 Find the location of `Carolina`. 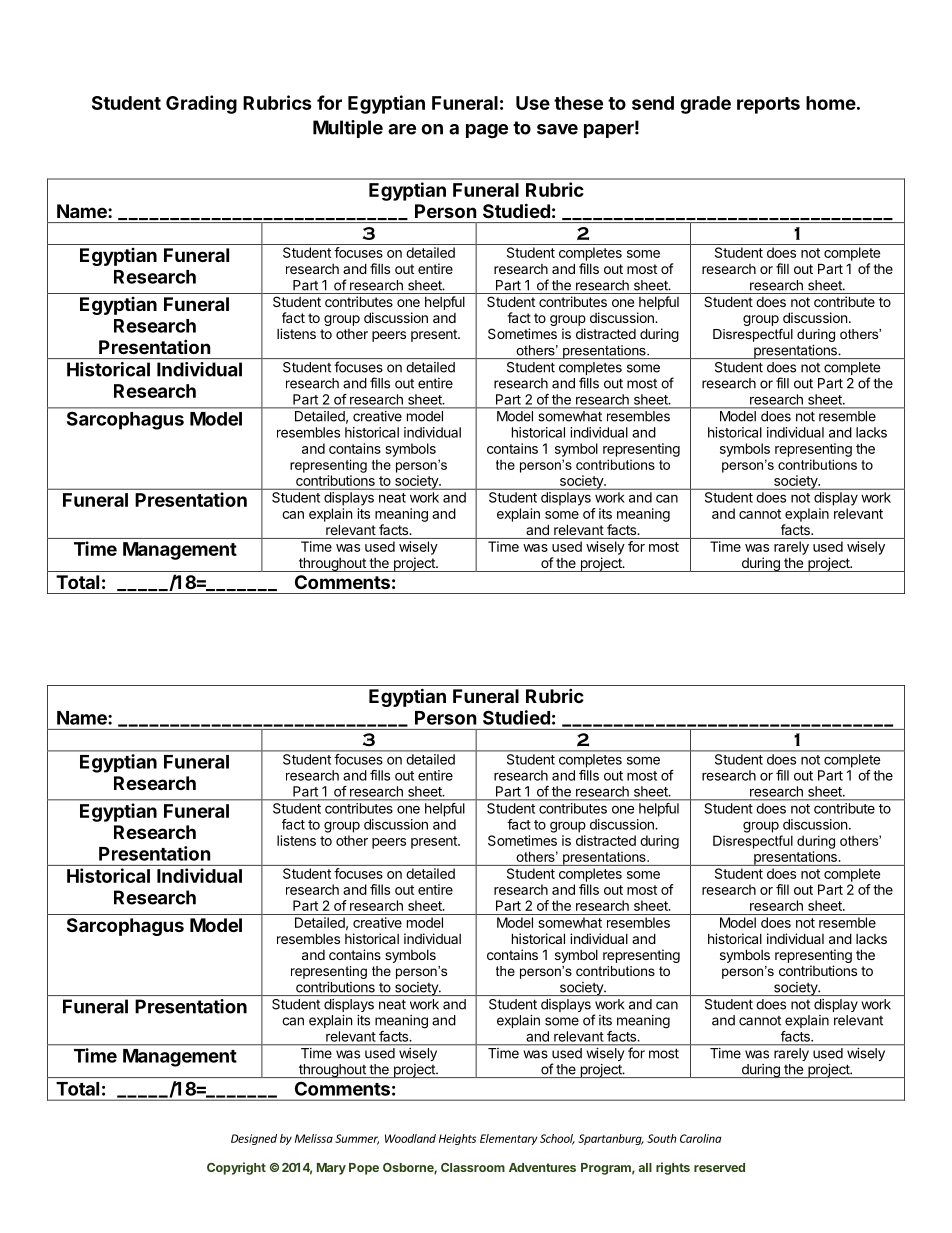

Carolina is located at coordinates (700, 1138).
